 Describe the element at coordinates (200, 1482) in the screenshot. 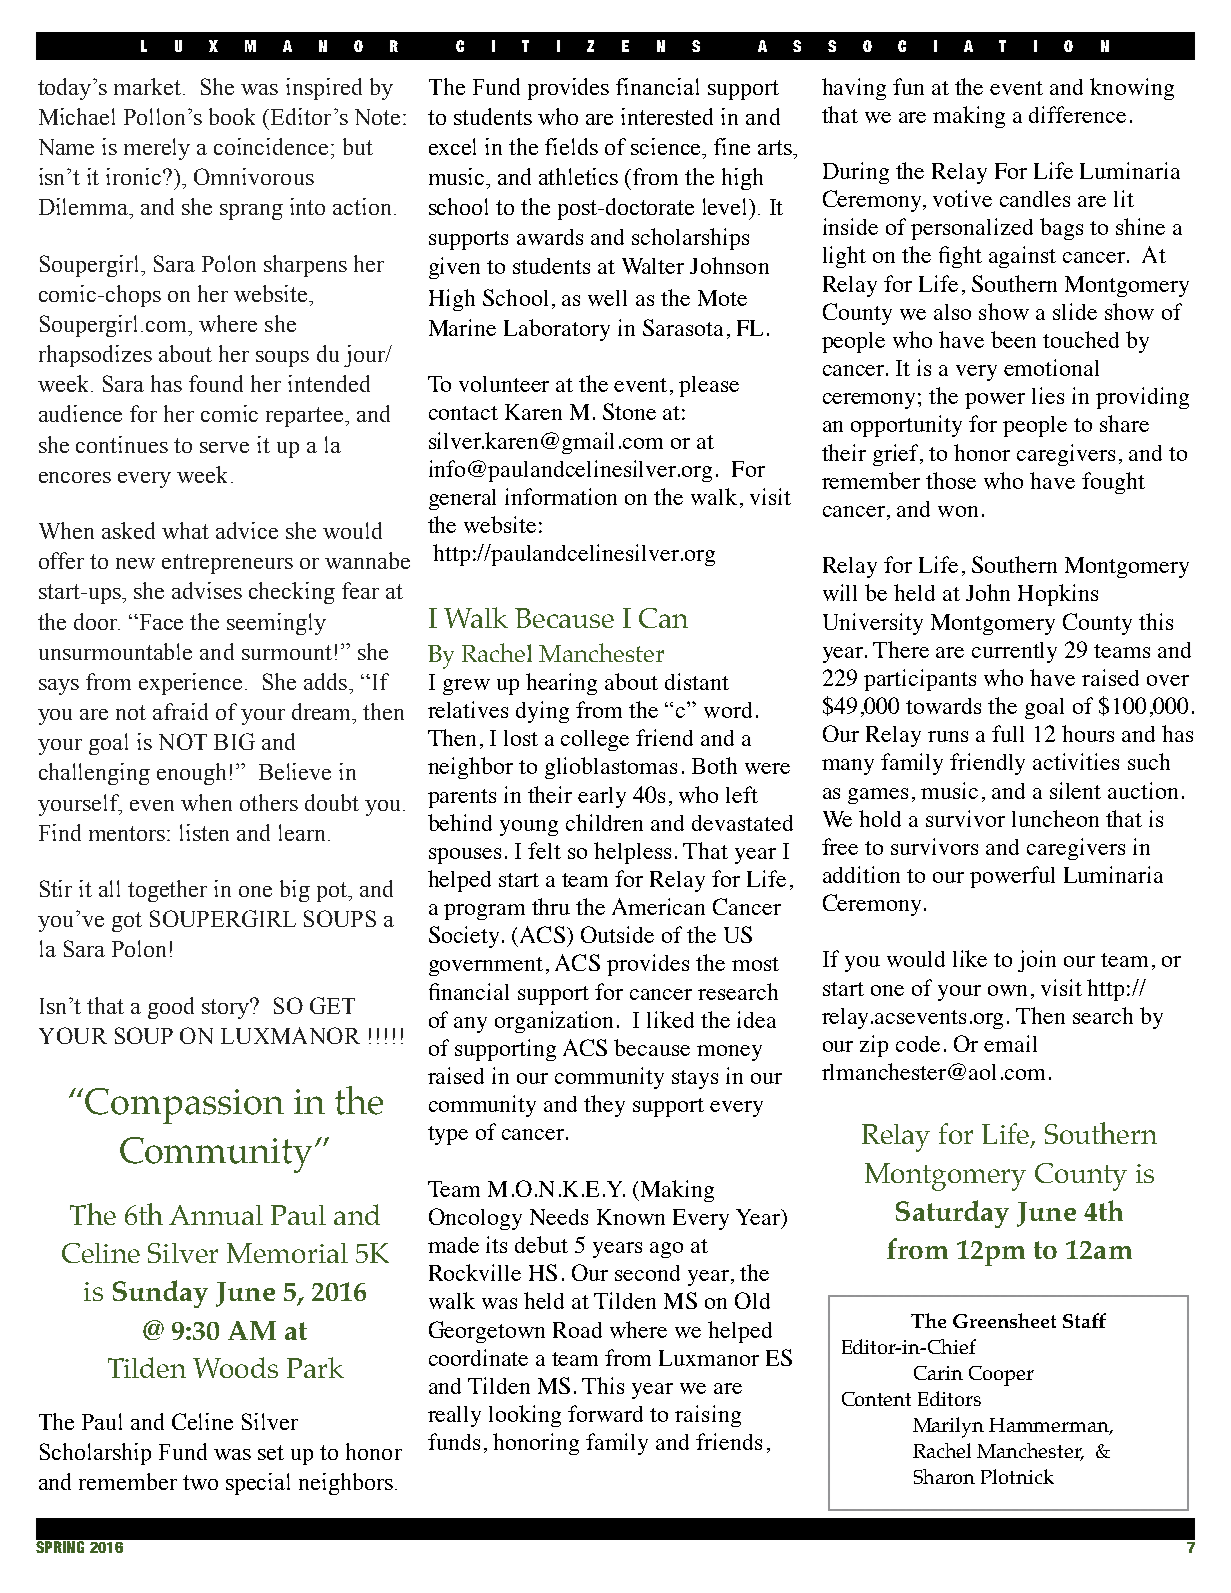

I see `two` at that location.
